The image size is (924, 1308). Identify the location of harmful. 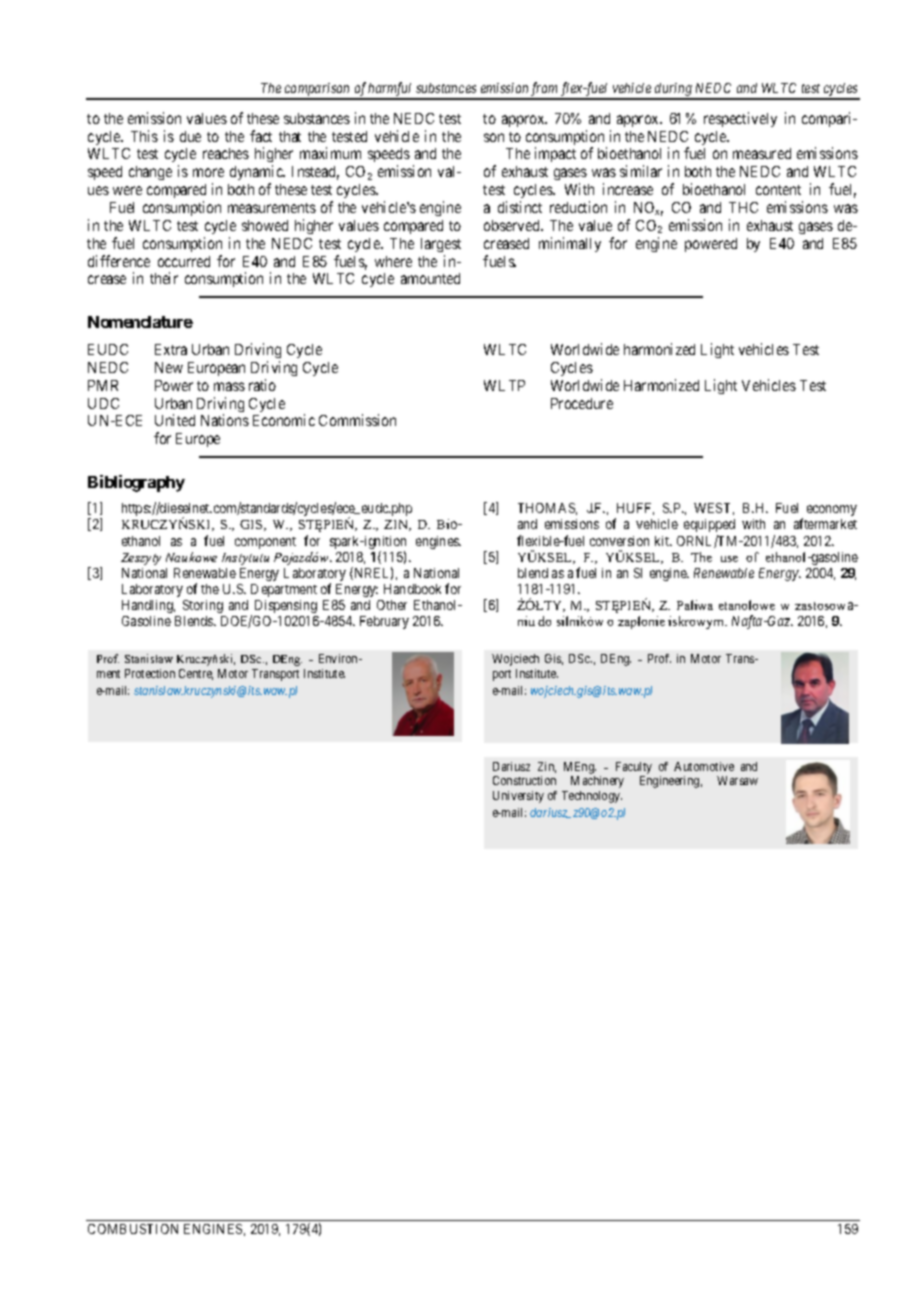
(391, 90).
